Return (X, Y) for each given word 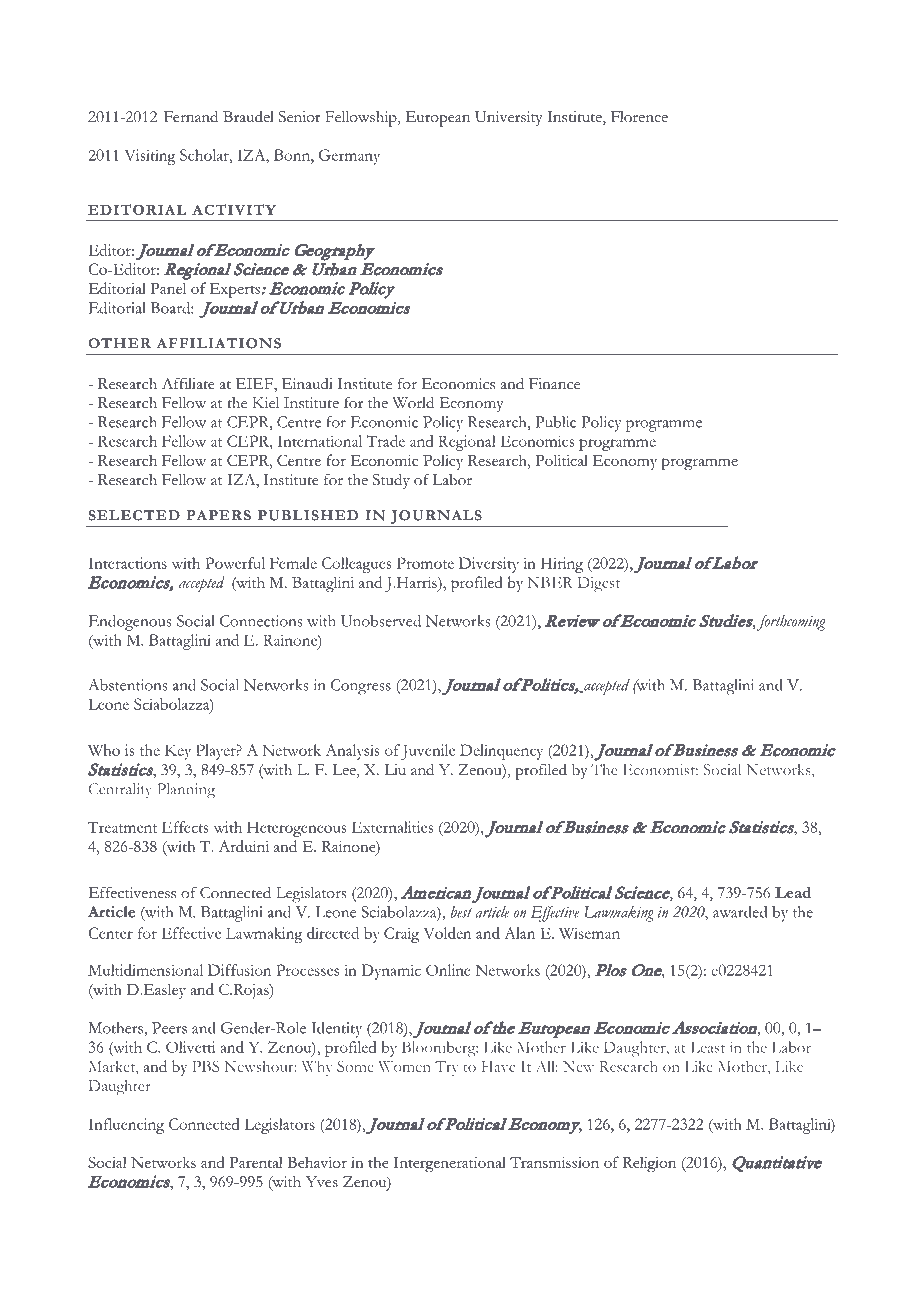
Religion (649, 1164)
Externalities (392, 827)
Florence (639, 117)
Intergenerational (449, 1164)
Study (391, 481)
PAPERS (218, 515)
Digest (598, 584)
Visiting (150, 157)
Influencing (126, 1126)
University (509, 118)
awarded (740, 912)
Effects (185, 827)
